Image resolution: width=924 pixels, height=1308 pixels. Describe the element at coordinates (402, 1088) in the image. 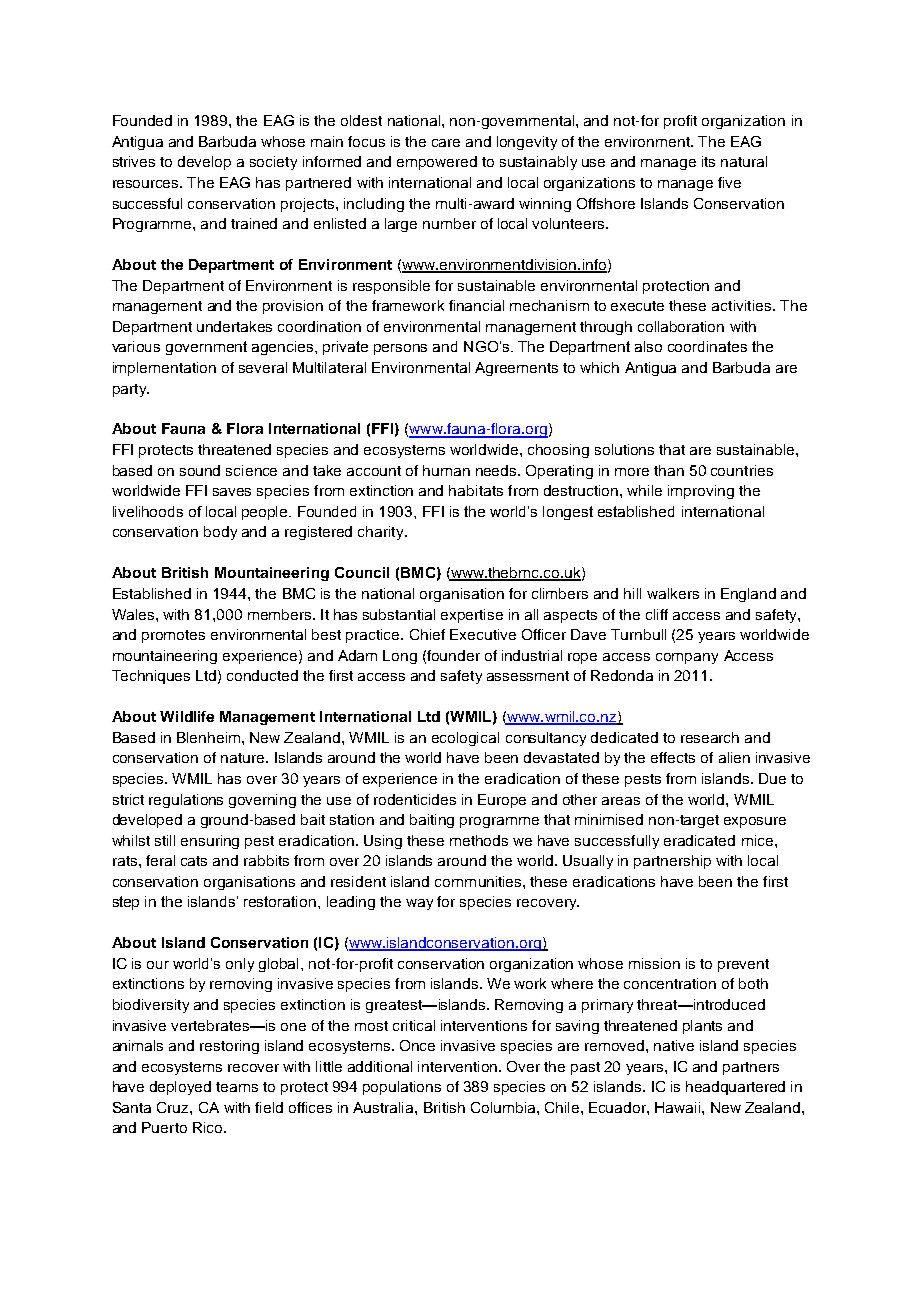

I see `populations` at that location.
